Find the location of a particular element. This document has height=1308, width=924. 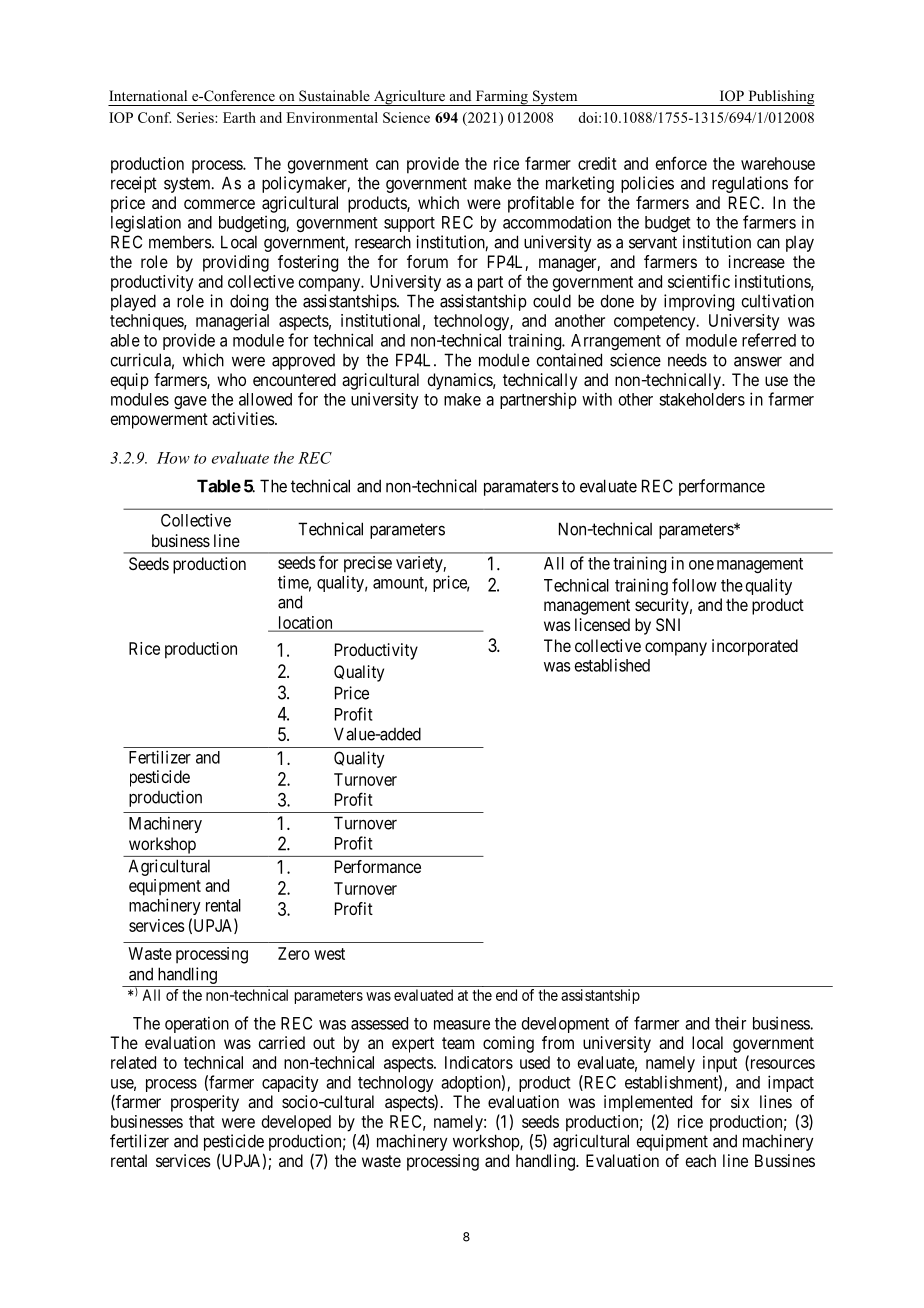

Farming is located at coordinates (501, 98).
